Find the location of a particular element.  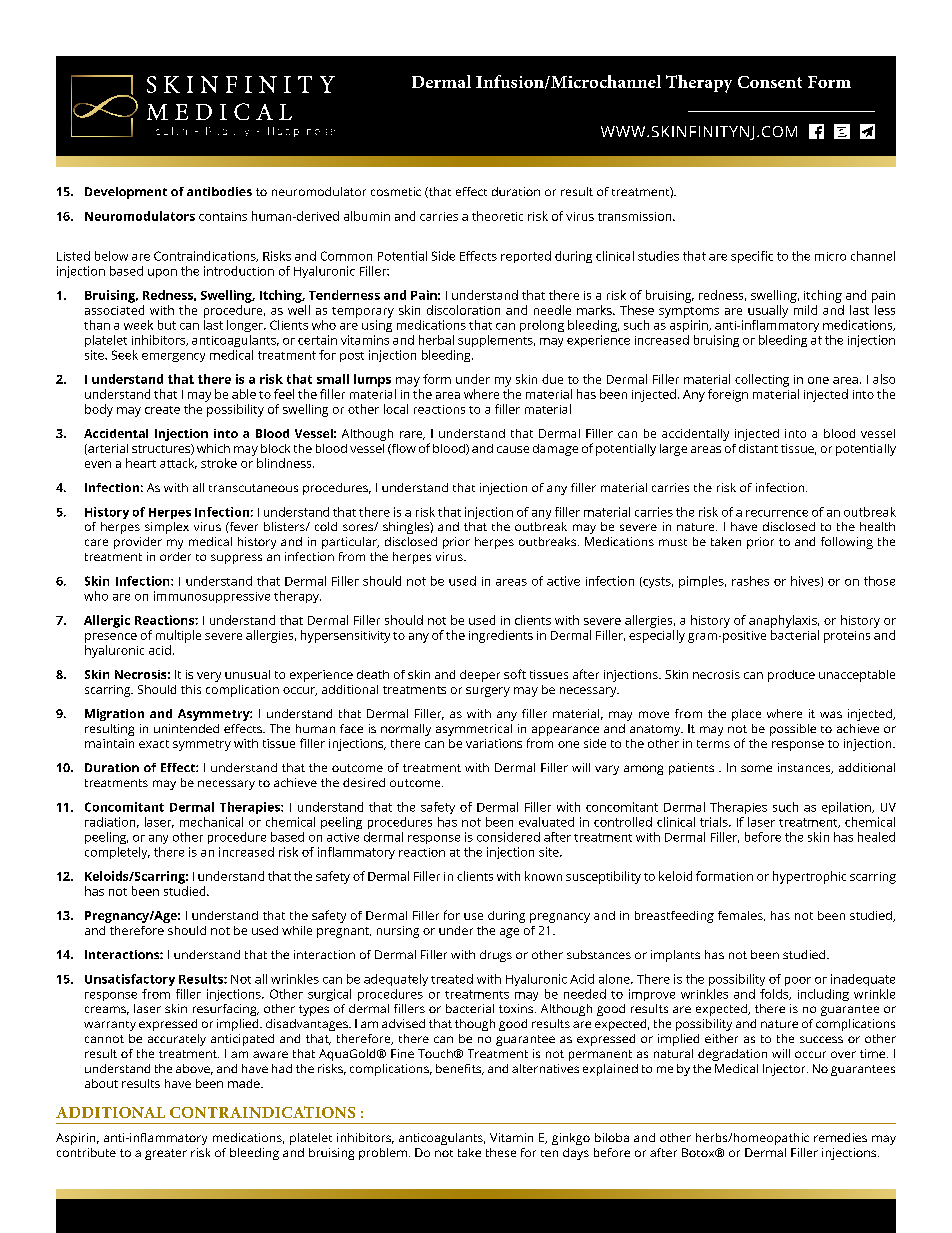

cosmetic is located at coordinates (396, 191).
